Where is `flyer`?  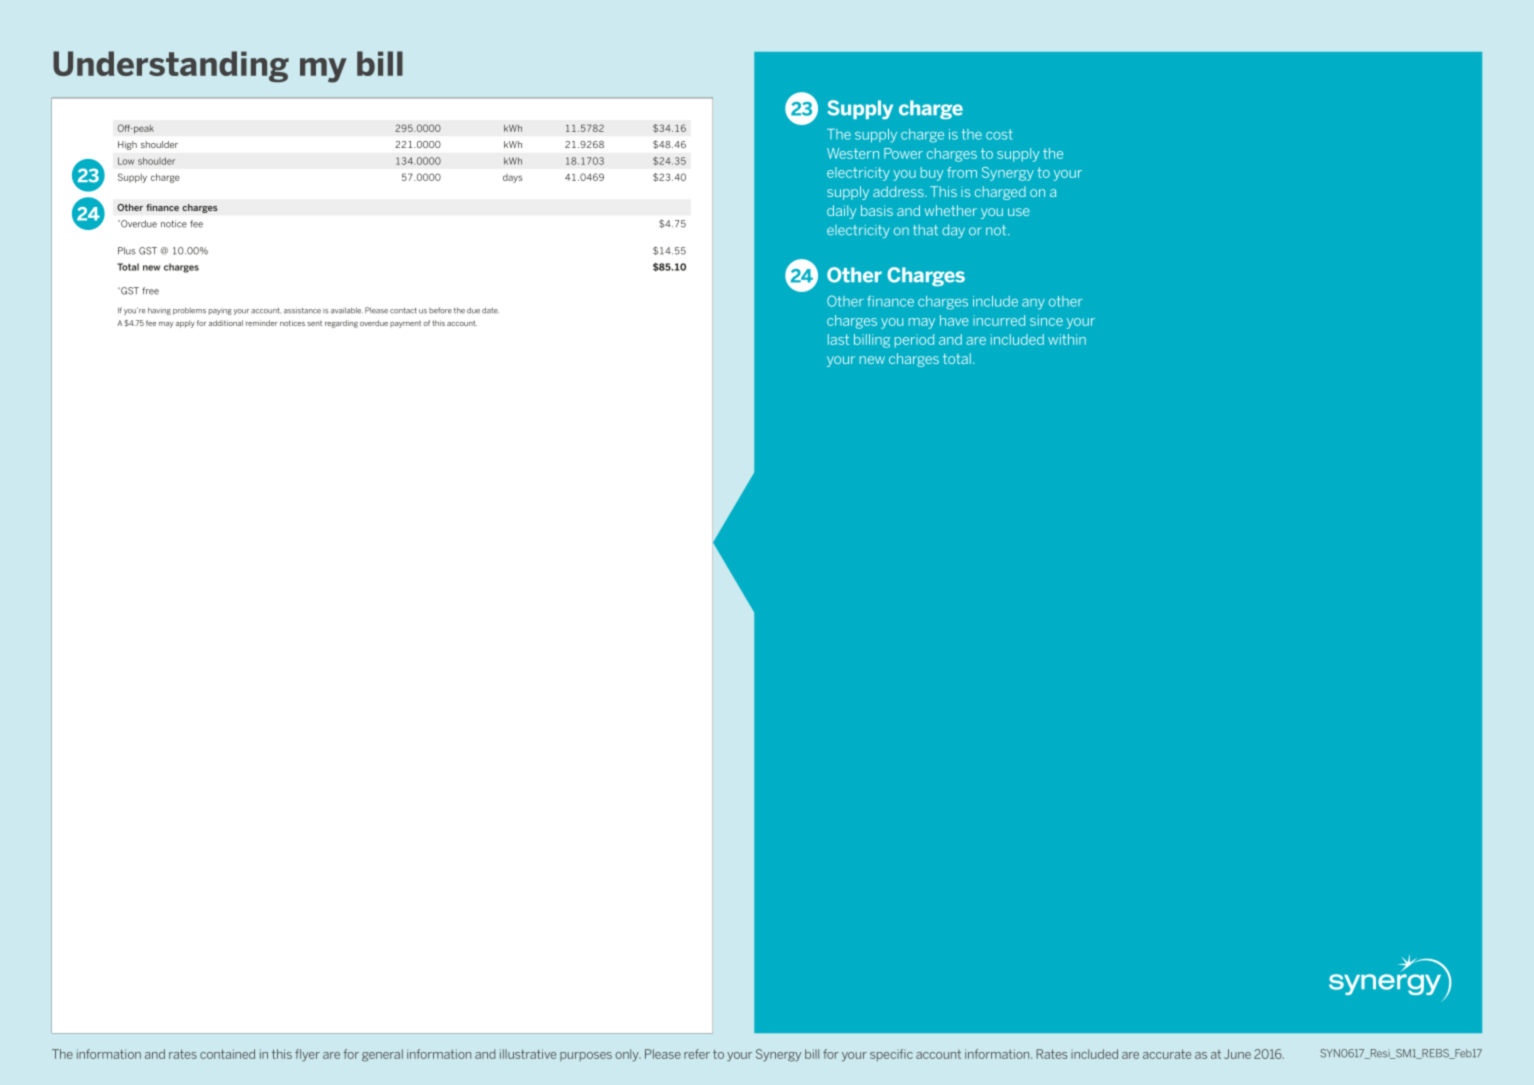
flyer is located at coordinates (307, 1055).
